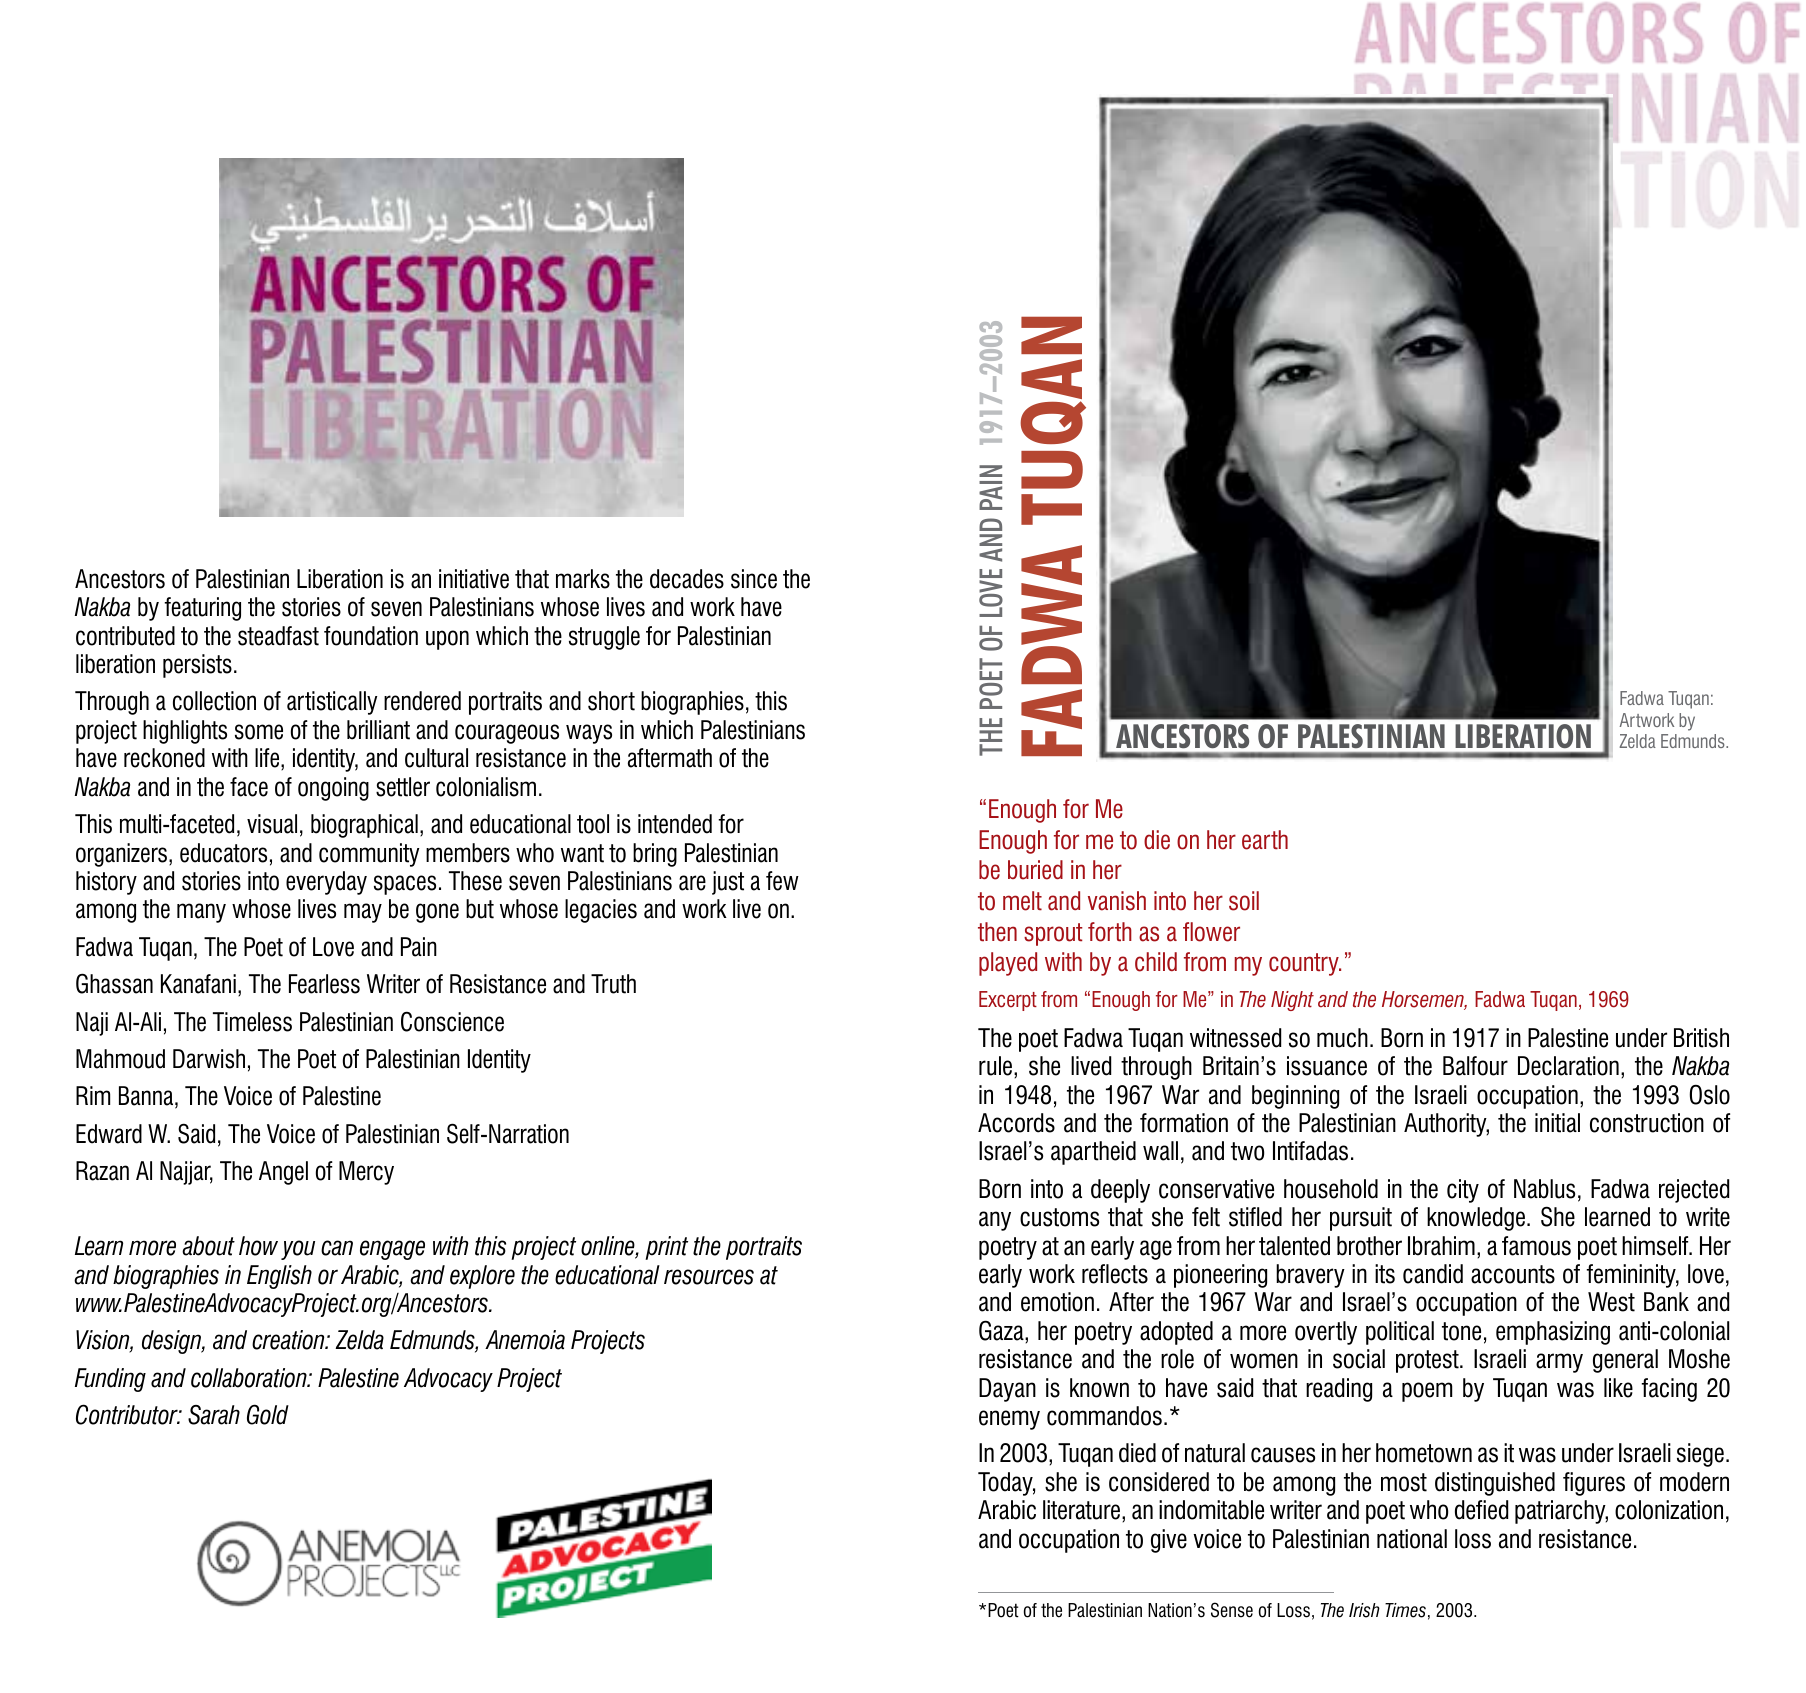 Image resolution: width=1806 pixels, height=1693 pixels. What do you see at coordinates (1536, 1246) in the screenshot?
I see `famous` at bounding box center [1536, 1246].
